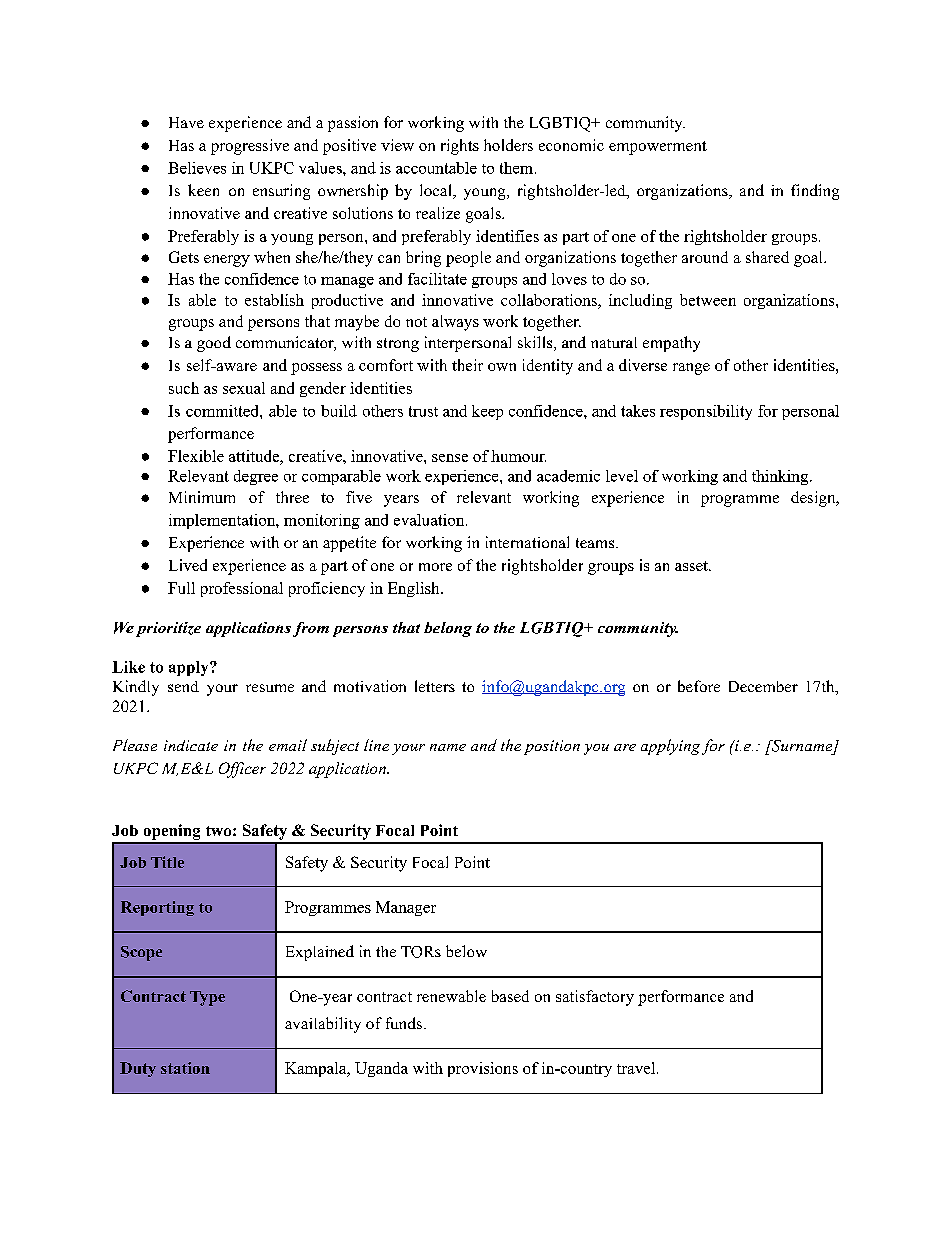 The height and width of the screenshot is (1233, 952). What do you see at coordinates (197, 168) in the screenshot?
I see `Believes` at bounding box center [197, 168].
